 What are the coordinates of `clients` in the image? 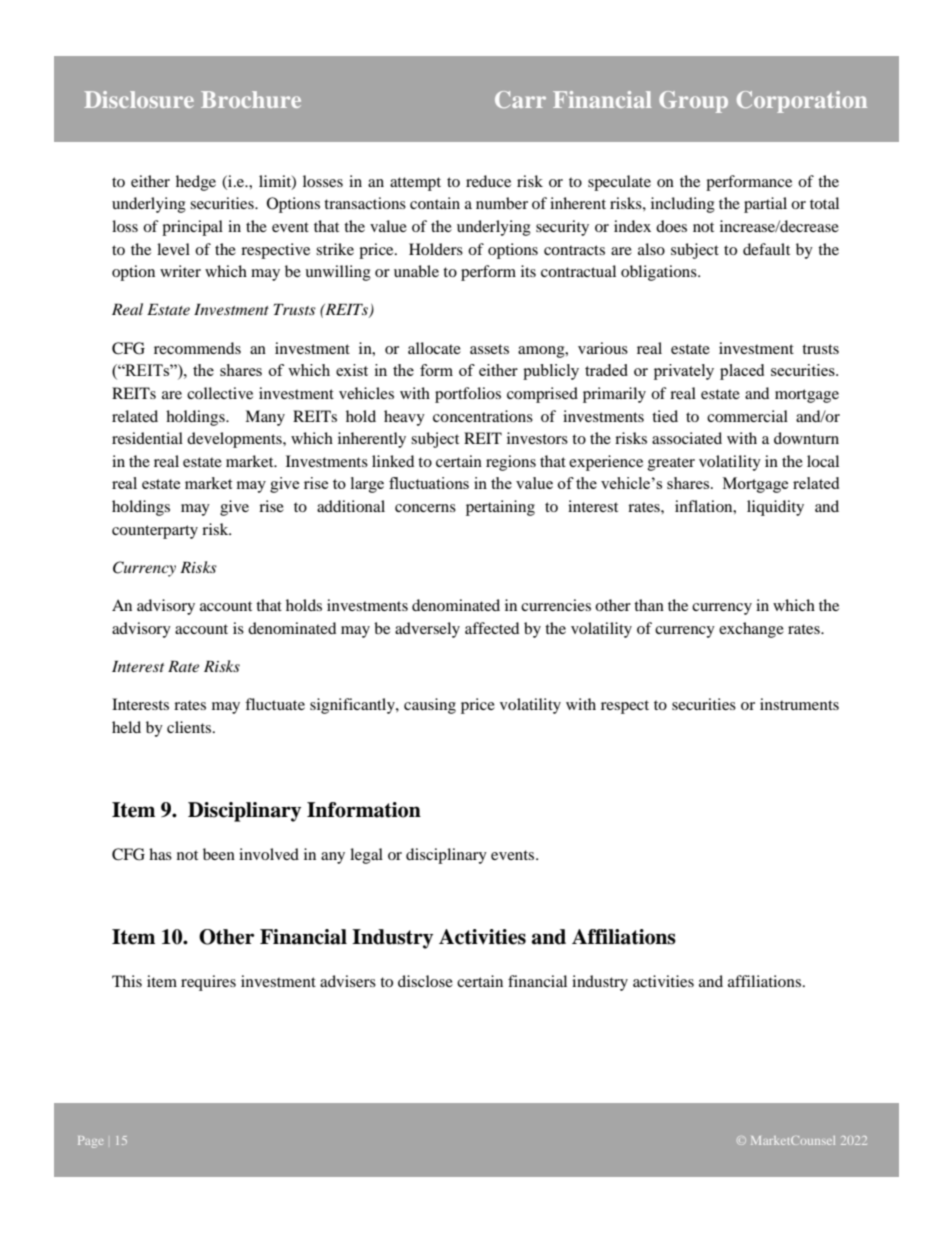 It's located at (190, 727).
